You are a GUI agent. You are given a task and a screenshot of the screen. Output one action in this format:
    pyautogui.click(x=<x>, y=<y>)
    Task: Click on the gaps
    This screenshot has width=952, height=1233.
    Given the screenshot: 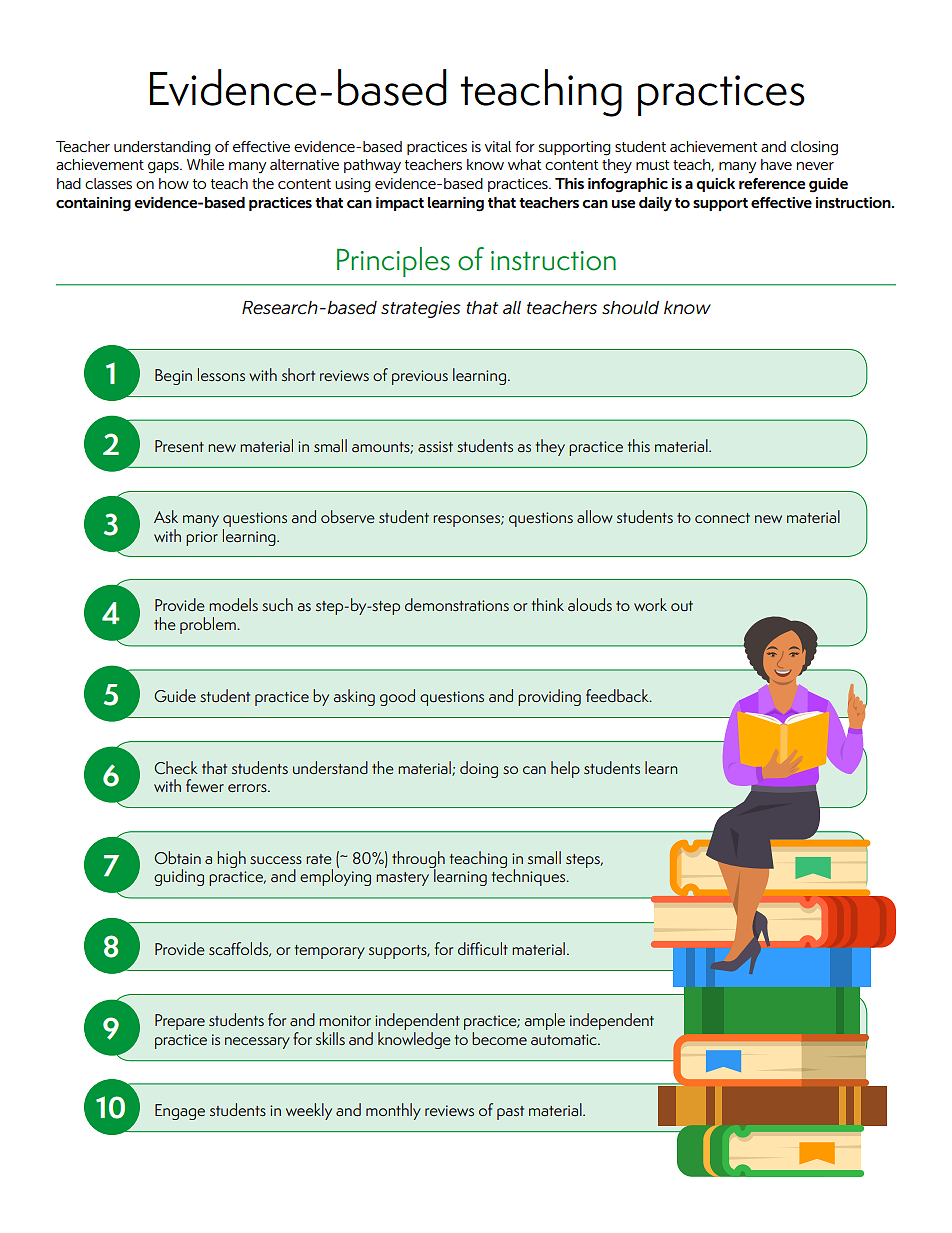 What is the action you would take?
    pyautogui.click(x=164, y=168)
